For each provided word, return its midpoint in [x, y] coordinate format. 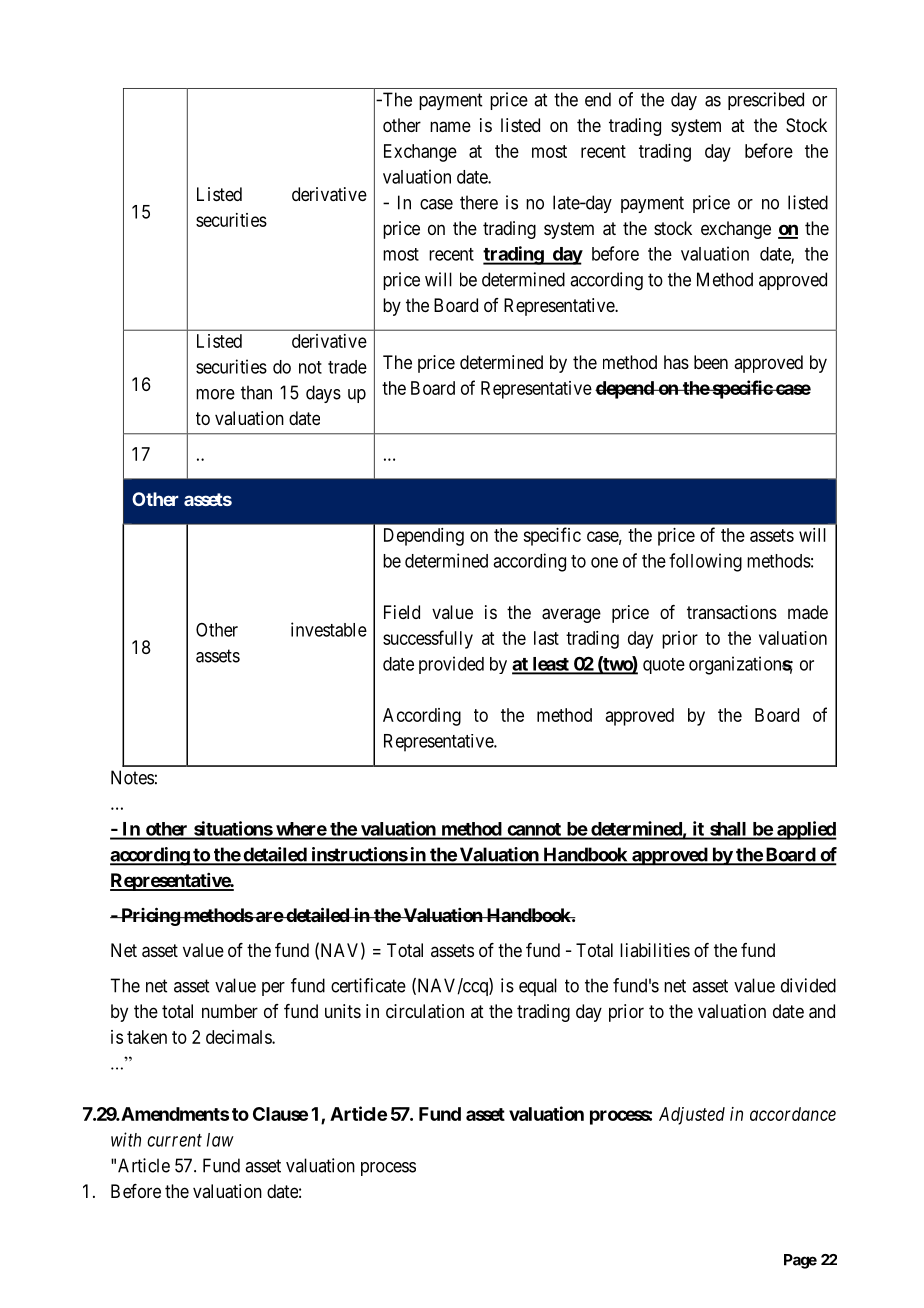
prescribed [766, 101]
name [450, 127]
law [220, 1140]
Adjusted [692, 1116]
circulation [425, 1011]
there [479, 202]
